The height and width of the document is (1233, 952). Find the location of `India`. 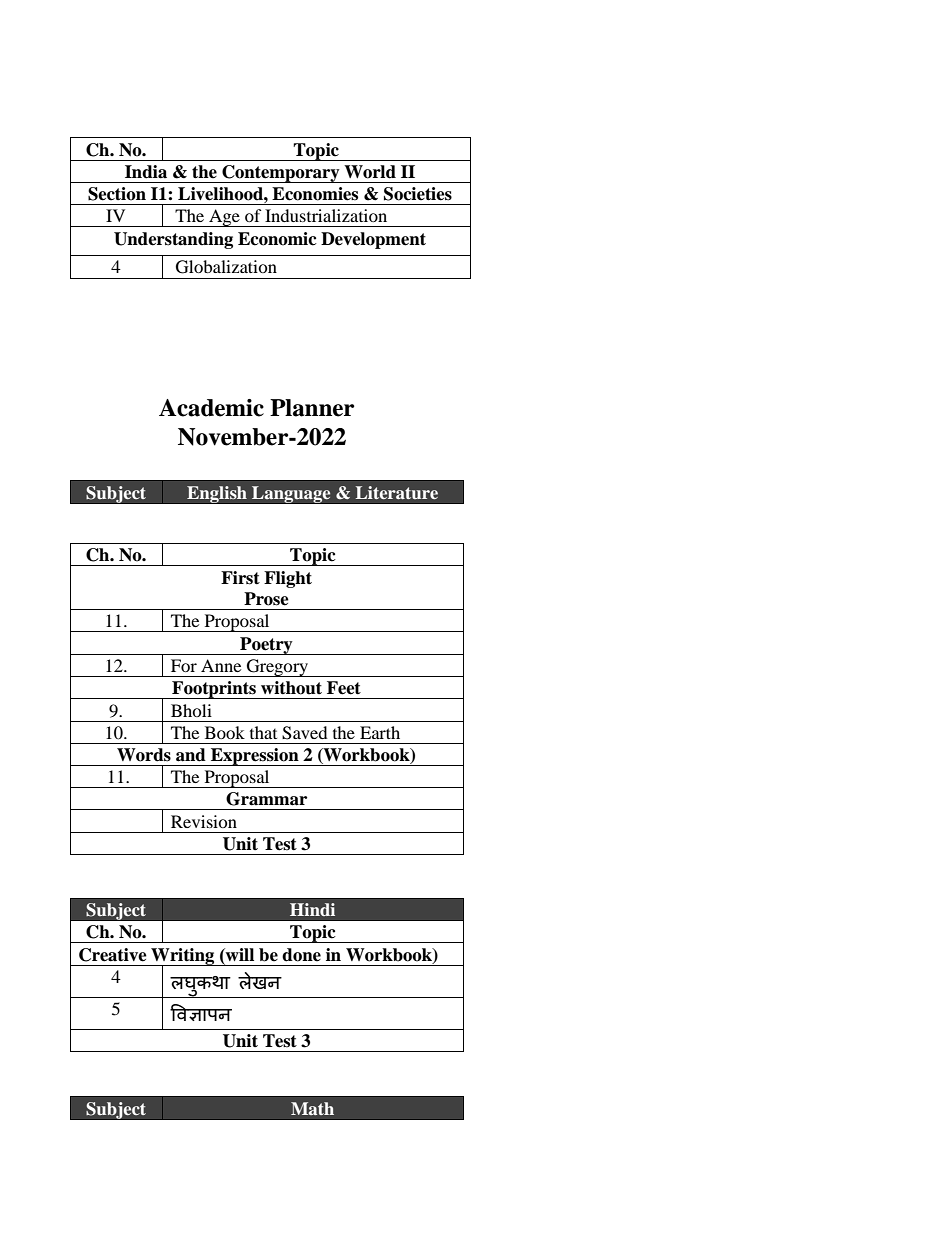

India is located at coordinates (146, 172).
